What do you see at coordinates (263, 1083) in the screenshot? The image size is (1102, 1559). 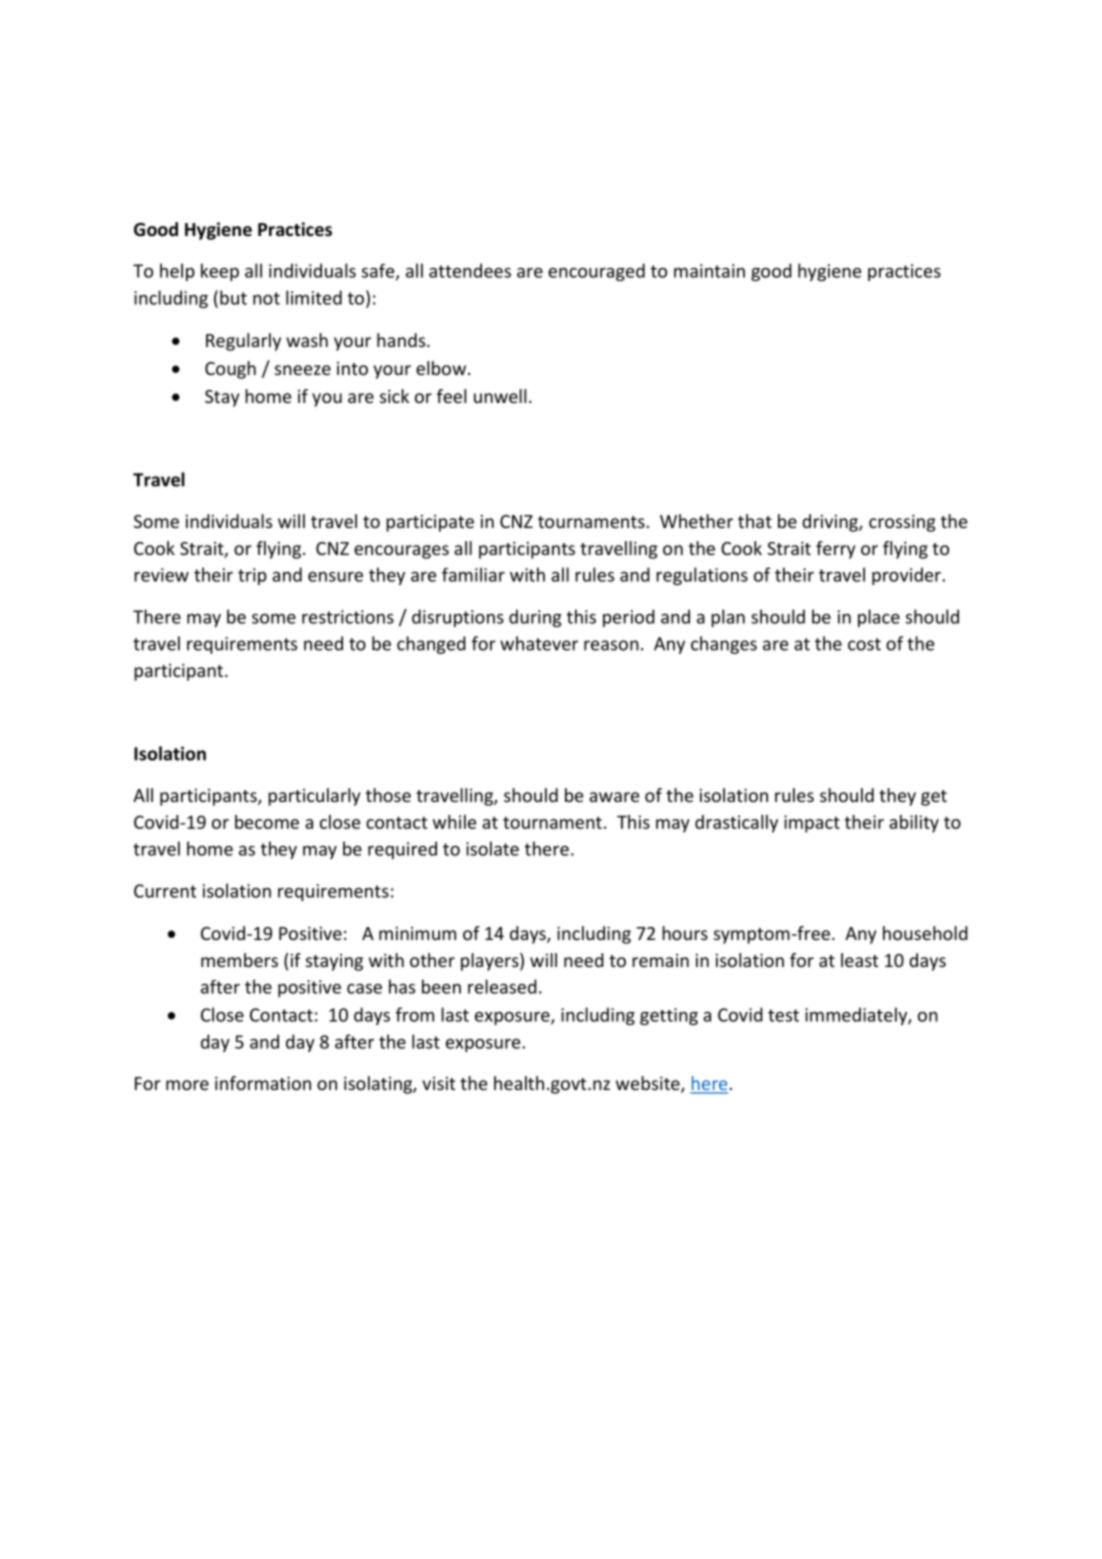 I see `information` at bounding box center [263, 1083].
